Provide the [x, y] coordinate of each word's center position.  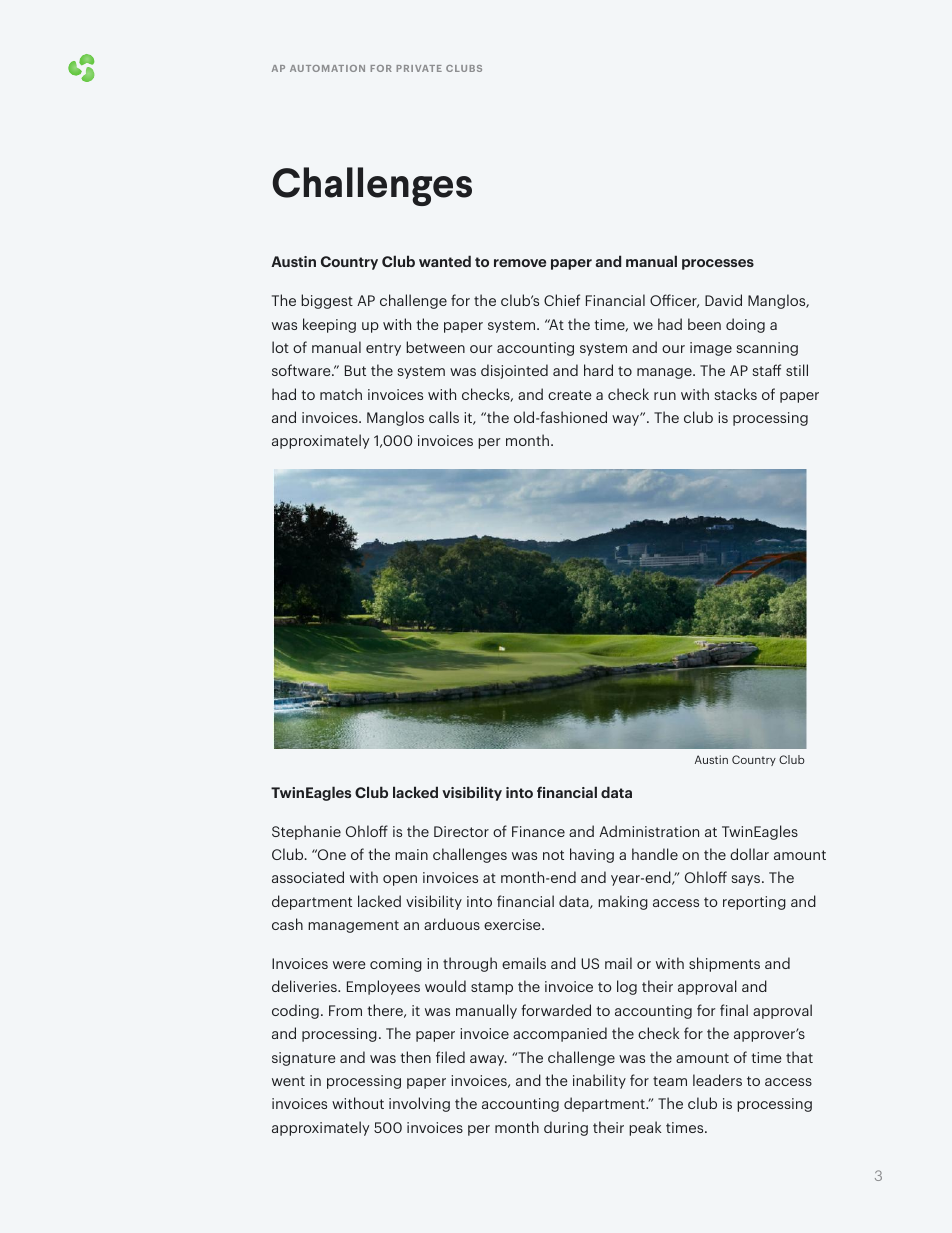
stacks [736, 394]
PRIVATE [419, 68]
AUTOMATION [327, 68]
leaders [717, 1080]
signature [304, 1059]
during [566, 1128]
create [570, 395]
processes [718, 264]
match [341, 394]
